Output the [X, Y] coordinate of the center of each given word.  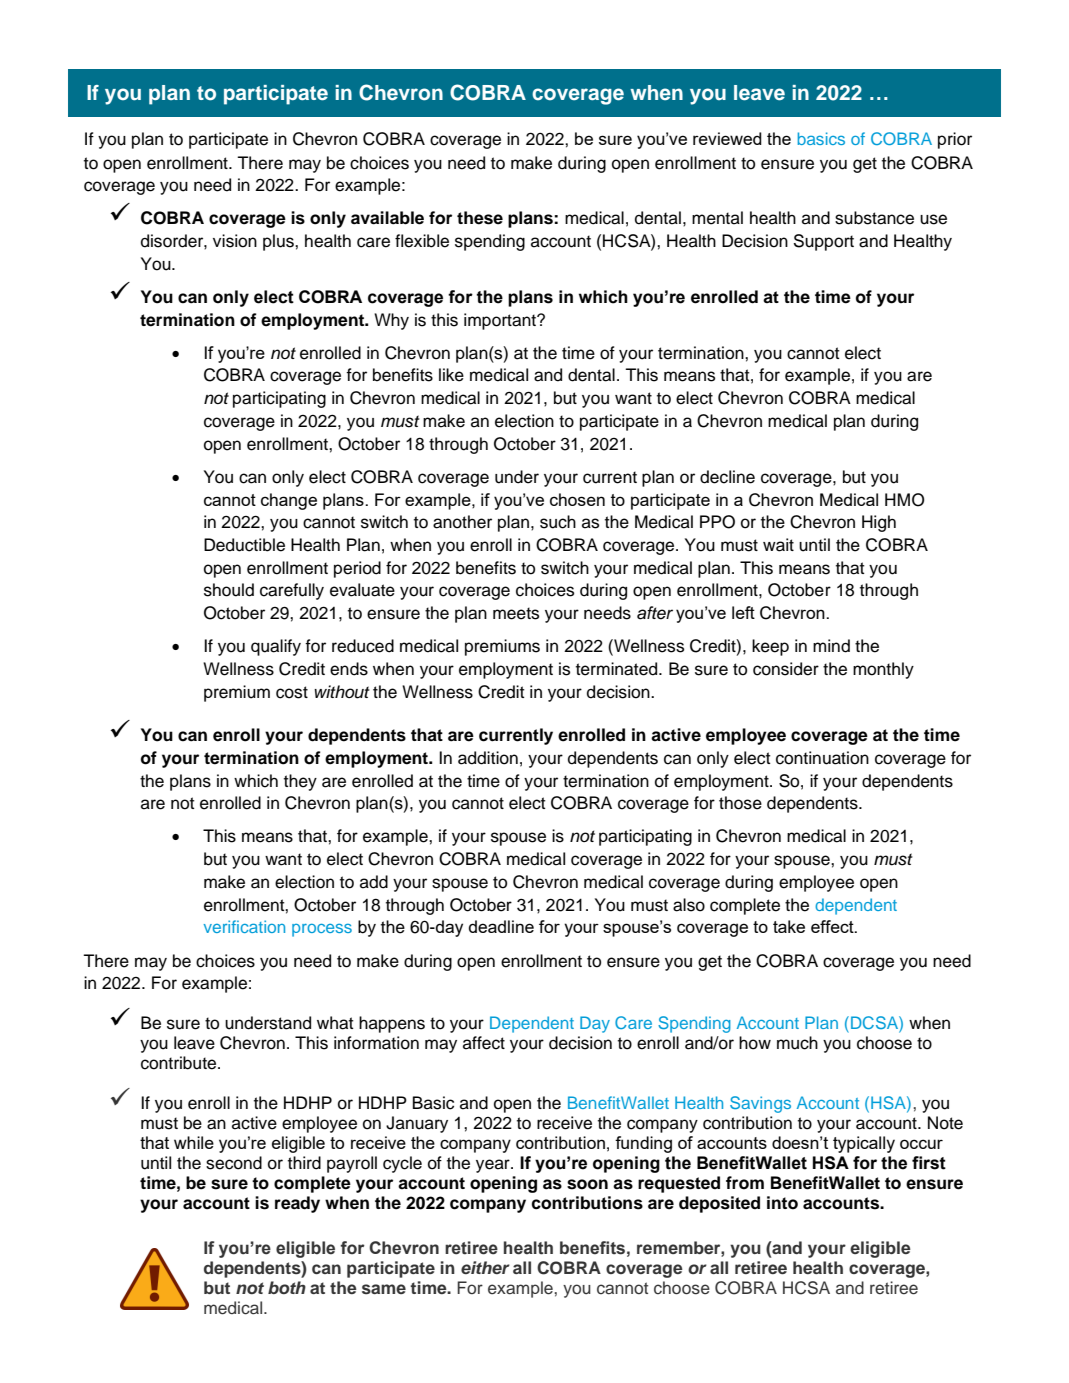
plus [279, 242]
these [480, 218]
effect [833, 926]
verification [244, 926]
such [558, 522]
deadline [501, 926]
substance [874, 218]
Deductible [244, 545]
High [879, 523]
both [287, 1287]
